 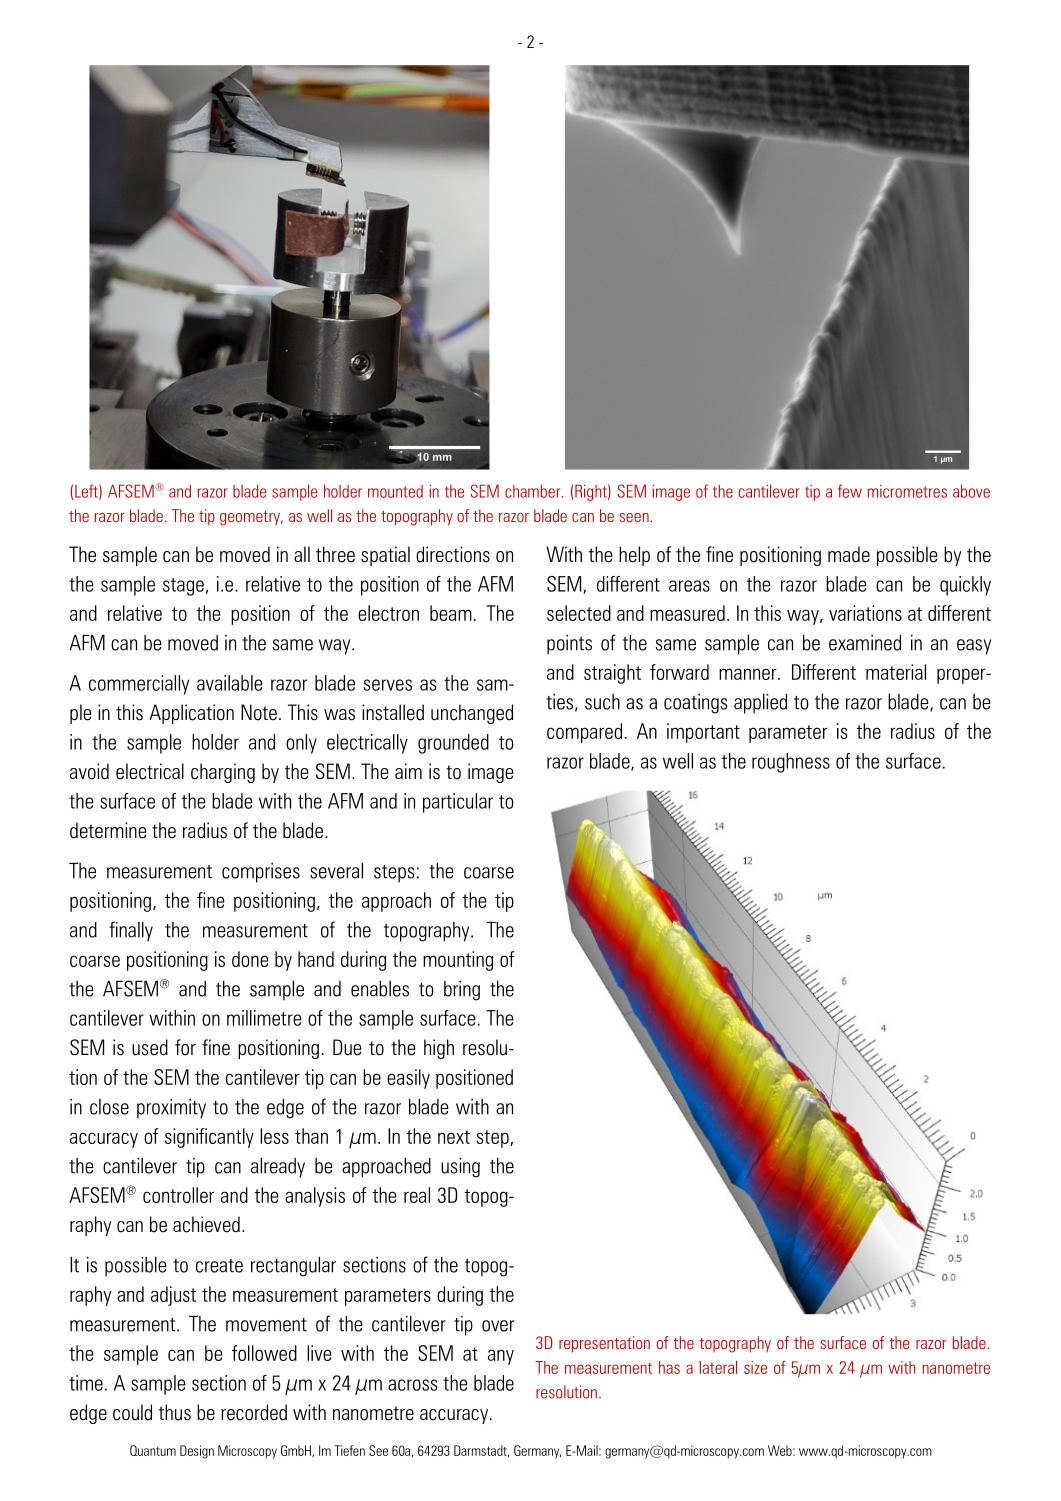 I want to click on few, so click(x=850, y=491).
